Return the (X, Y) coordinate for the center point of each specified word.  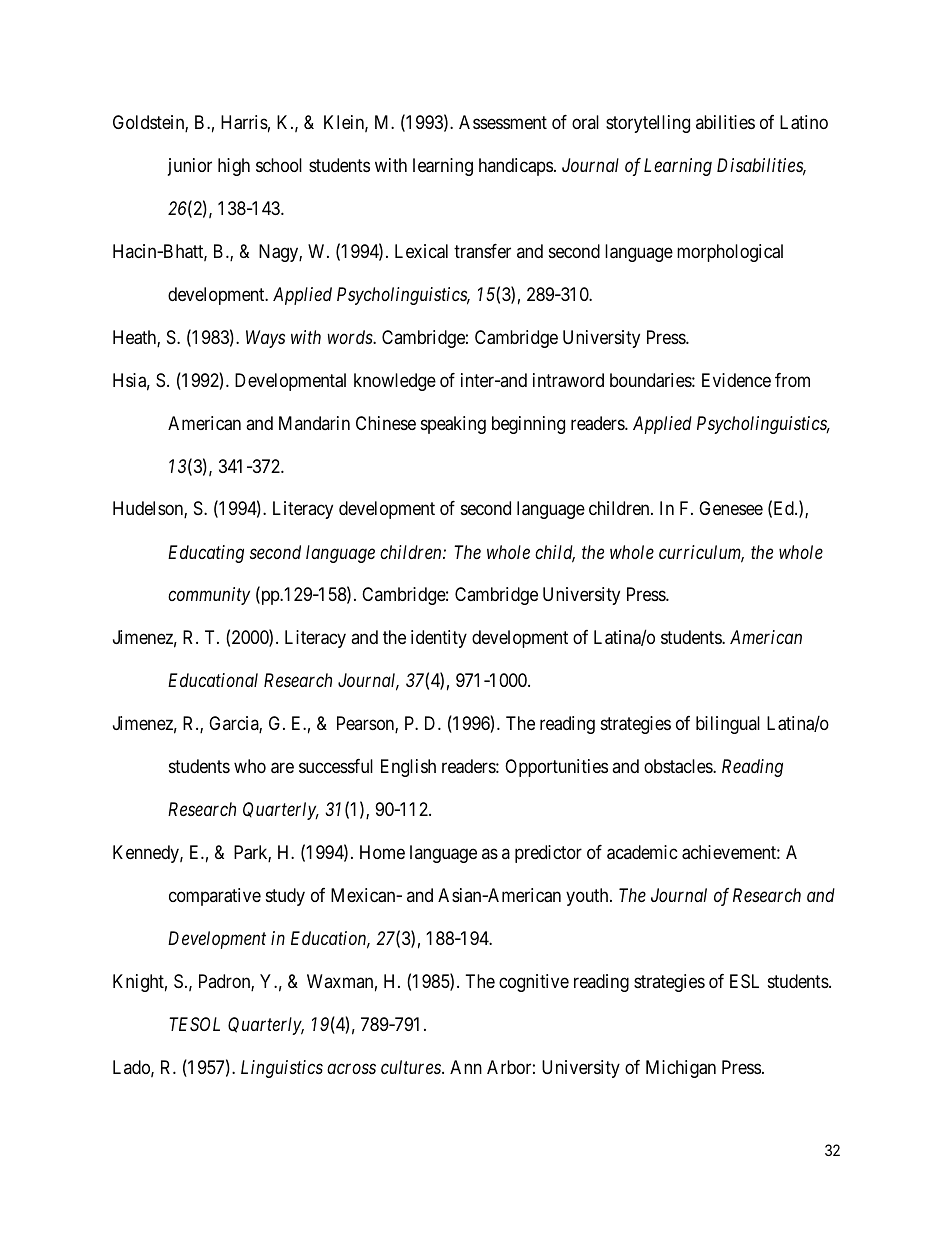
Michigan (681, 1069)
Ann (466, 1067)
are (282, 768)
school (279, 165)
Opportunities (556, 768)
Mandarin (314, 423)
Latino (804, 122)
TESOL (194, 1024)
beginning (528, 425)
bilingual (728, 725)
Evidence (736, 380)
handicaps (516, 167)
